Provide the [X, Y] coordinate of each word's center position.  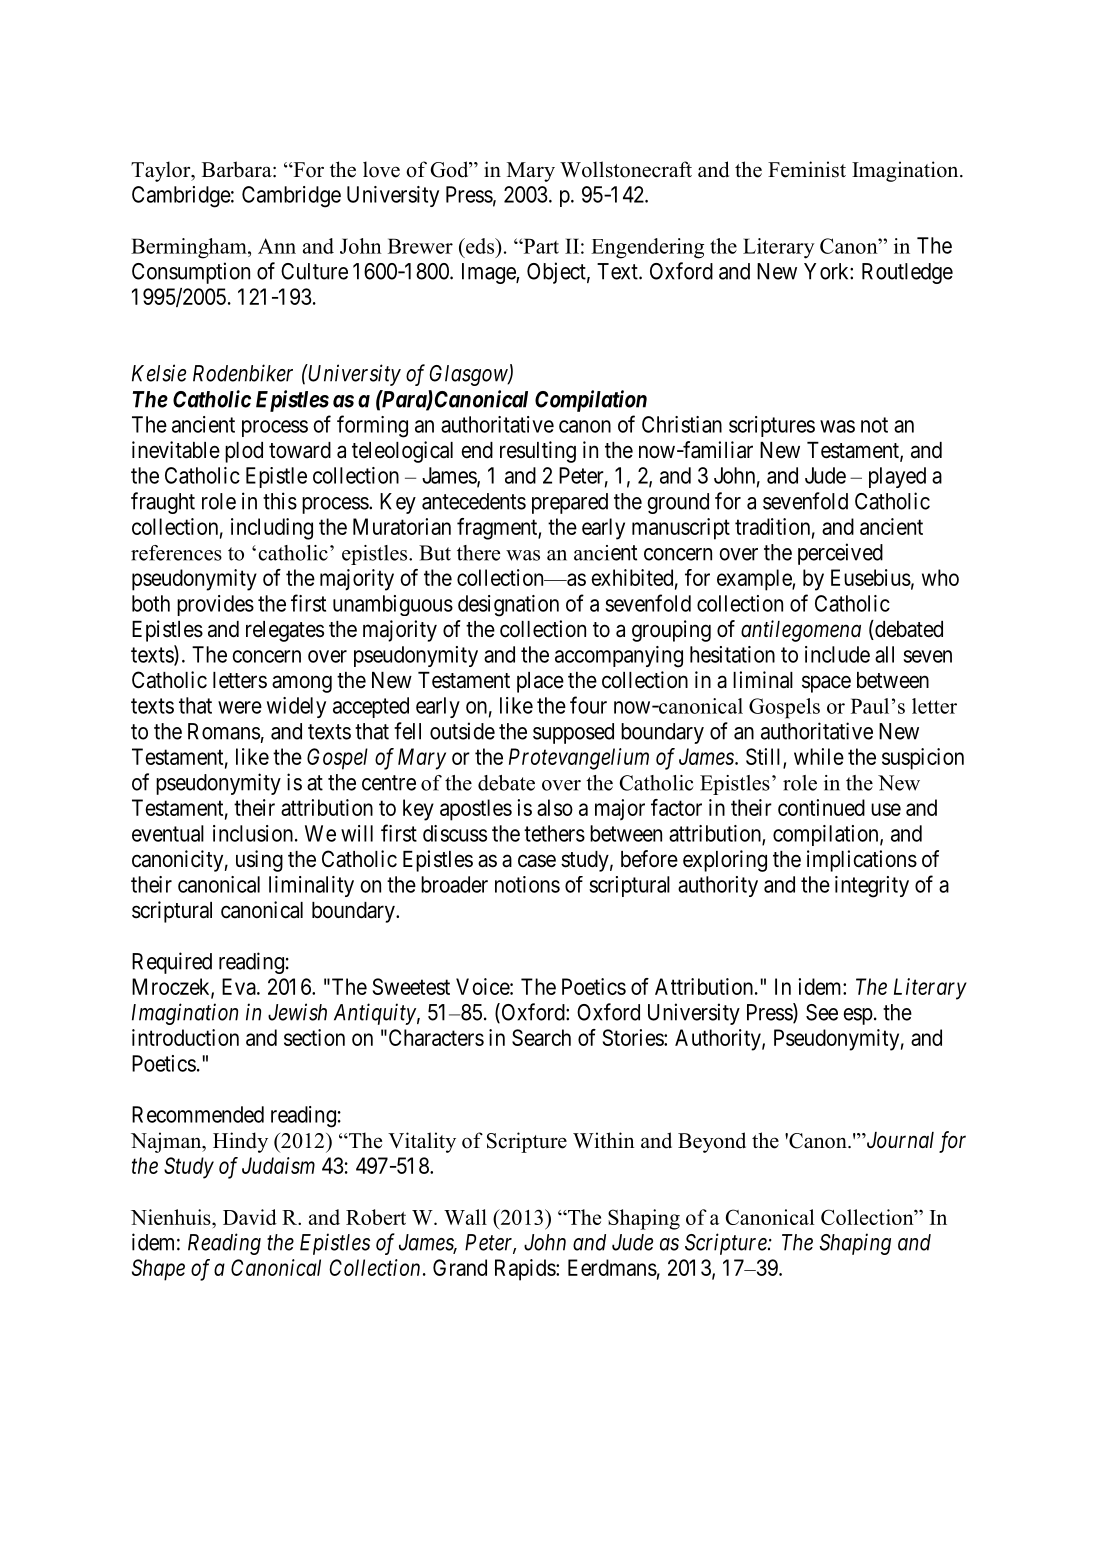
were [240, 707]
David [250, 1217]
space [826, 684]
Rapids [525, 1270]
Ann [277, 246]
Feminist [807, 169]
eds [480, 246]
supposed [573, 733]
